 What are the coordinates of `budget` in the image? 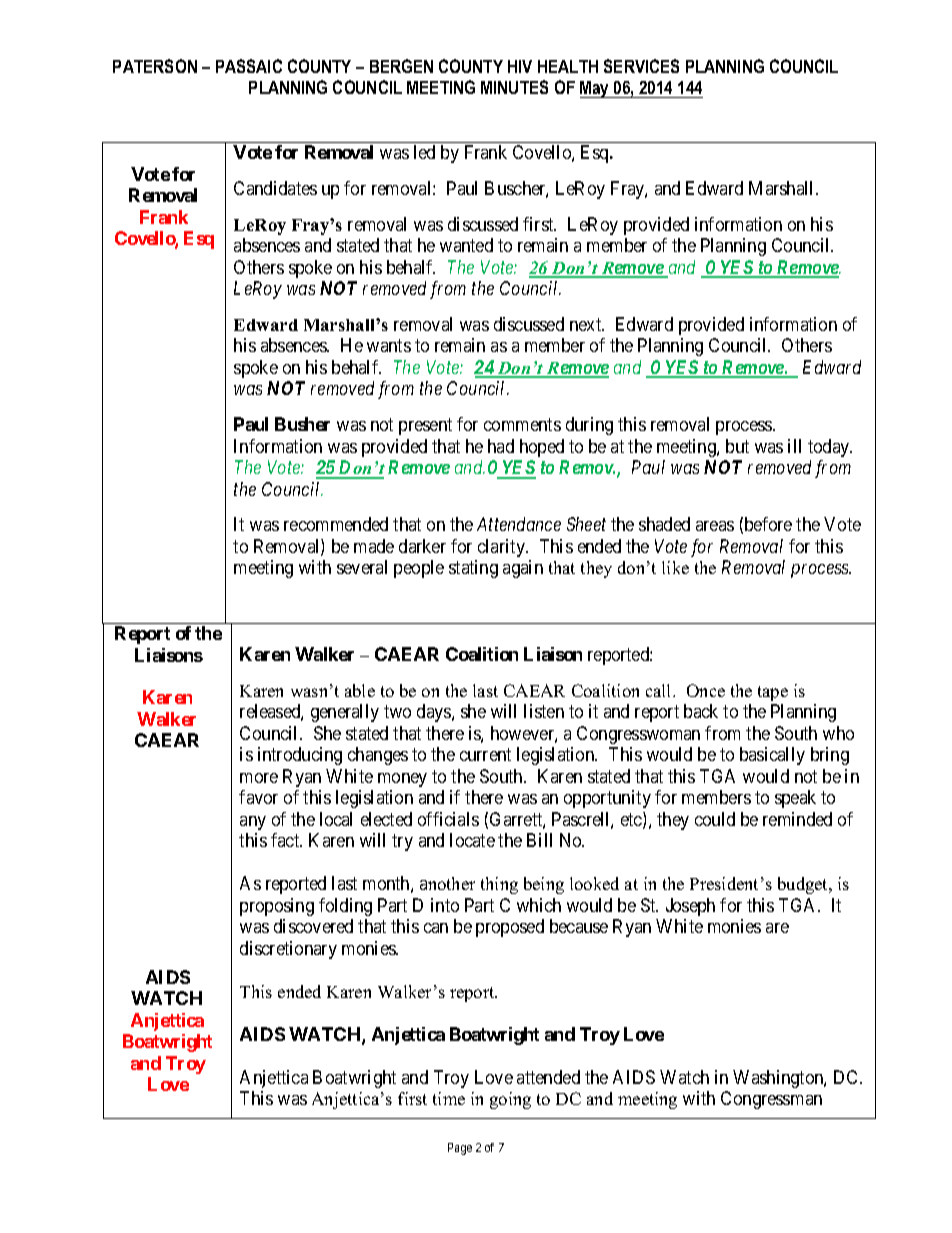 It's located at (804, 885).
